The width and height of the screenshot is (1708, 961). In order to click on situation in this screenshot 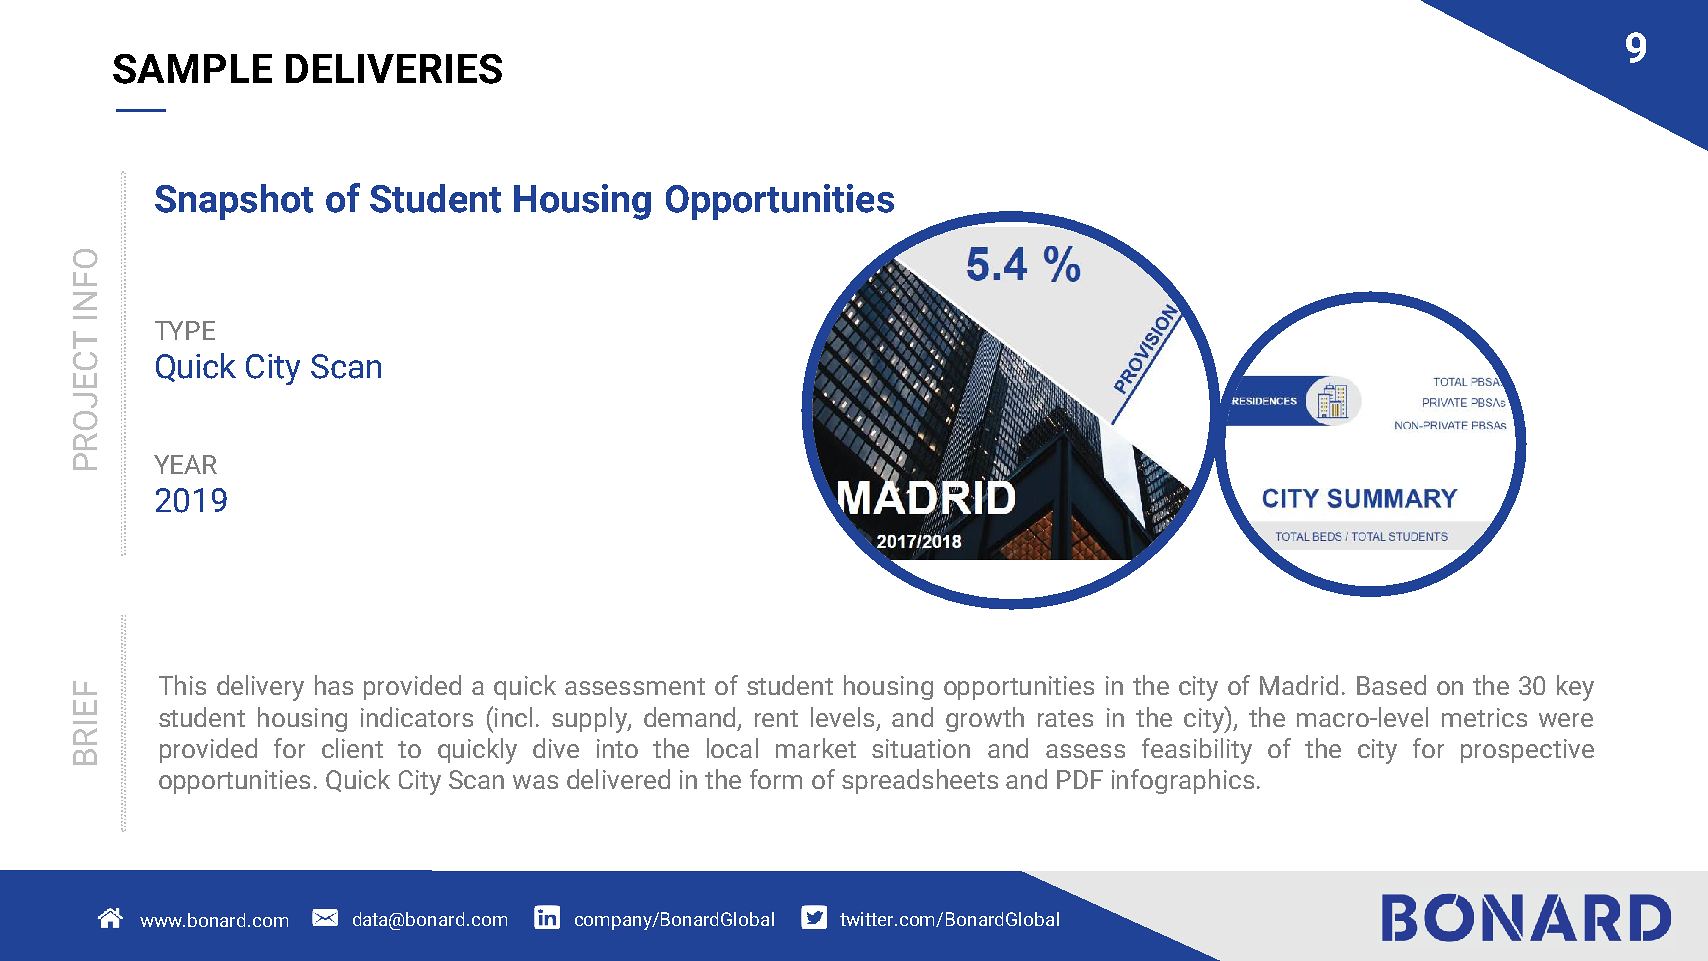, I will do `click(921, 748)`.
